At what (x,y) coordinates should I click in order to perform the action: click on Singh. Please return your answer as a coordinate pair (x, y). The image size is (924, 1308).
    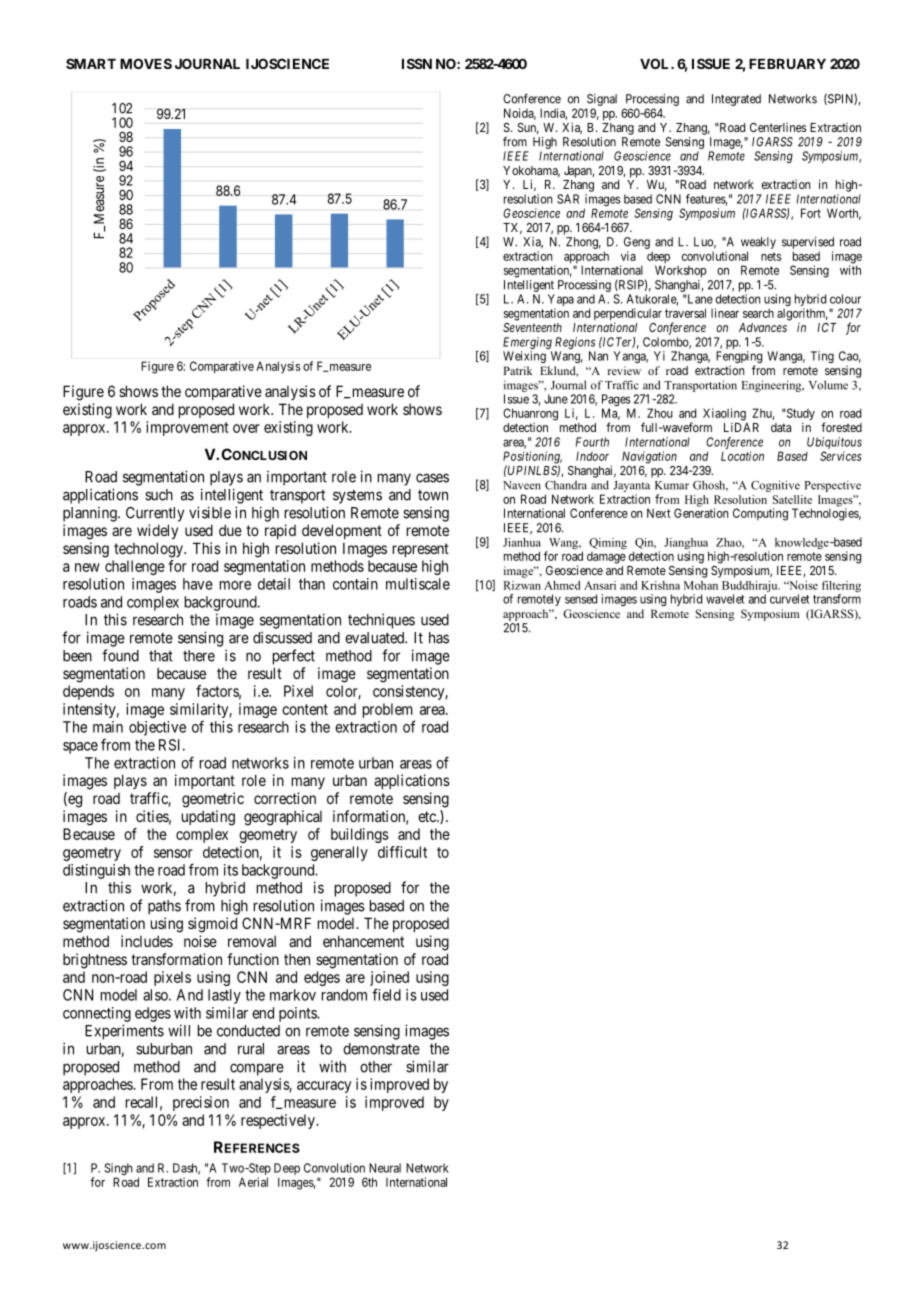
    Looking at the image, I should click on (118, 1170).
